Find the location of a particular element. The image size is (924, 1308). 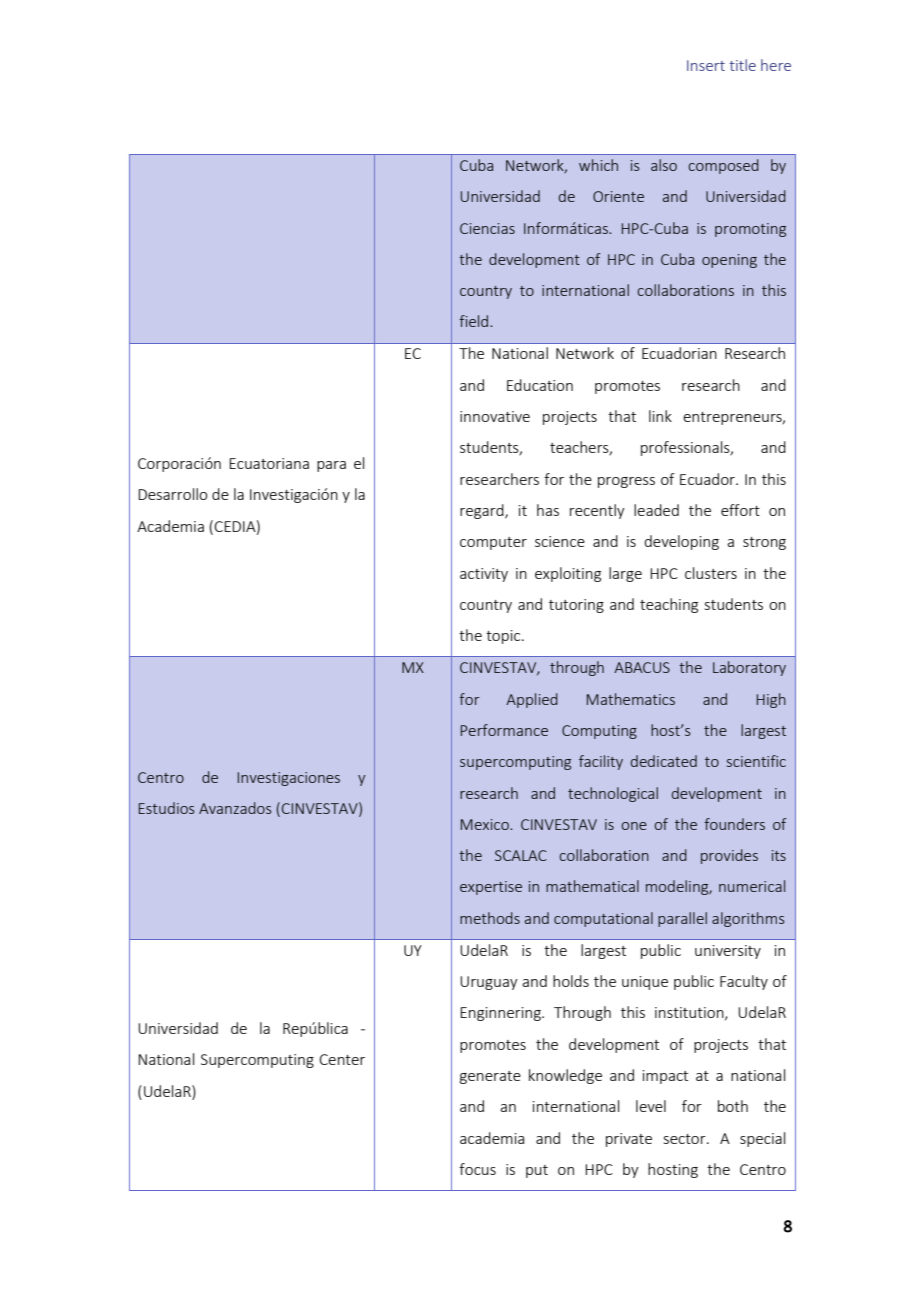

Center is located at coordinates (342, 1059).
